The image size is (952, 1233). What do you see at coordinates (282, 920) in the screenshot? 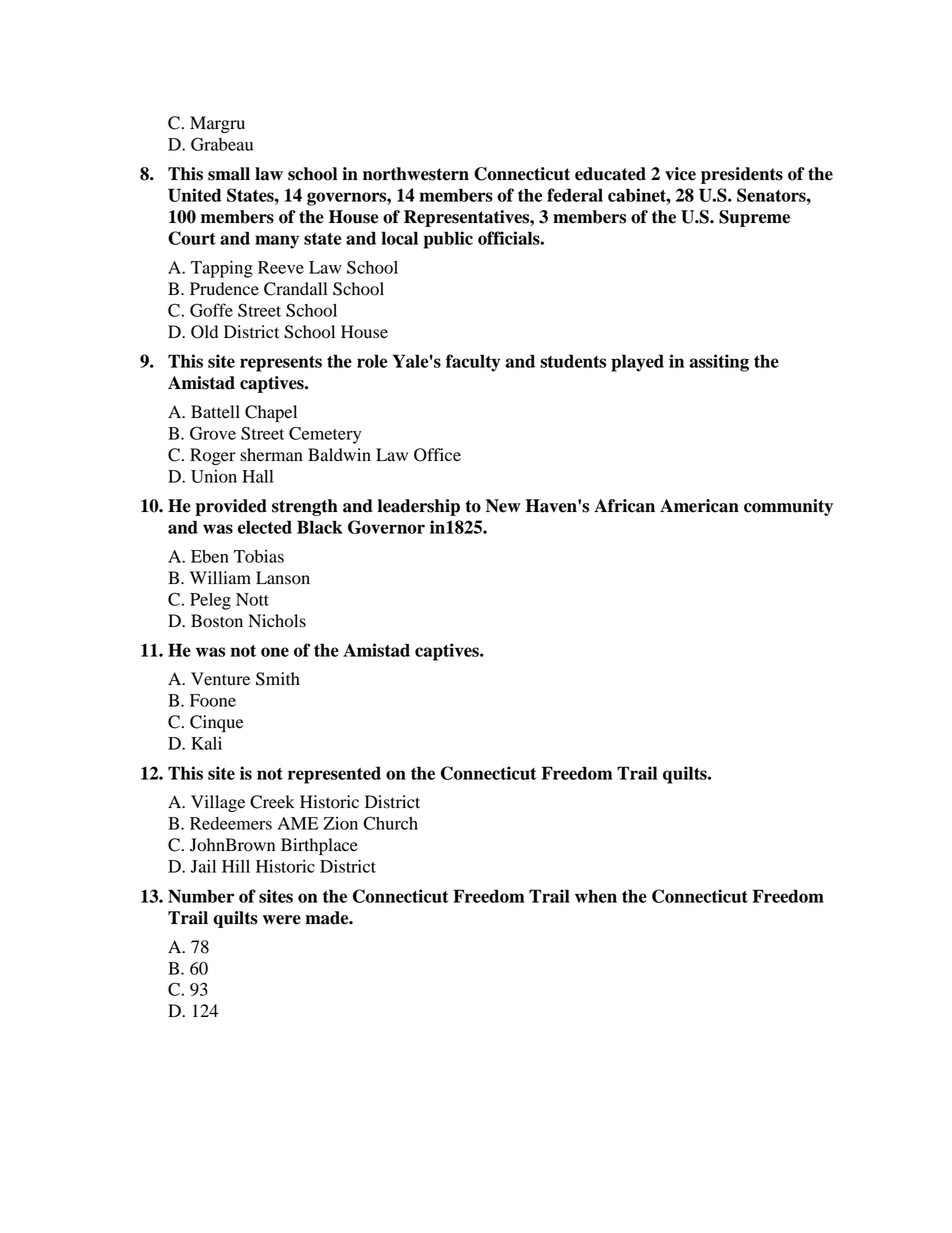
I see `were` at bounding box center [282, 920].
